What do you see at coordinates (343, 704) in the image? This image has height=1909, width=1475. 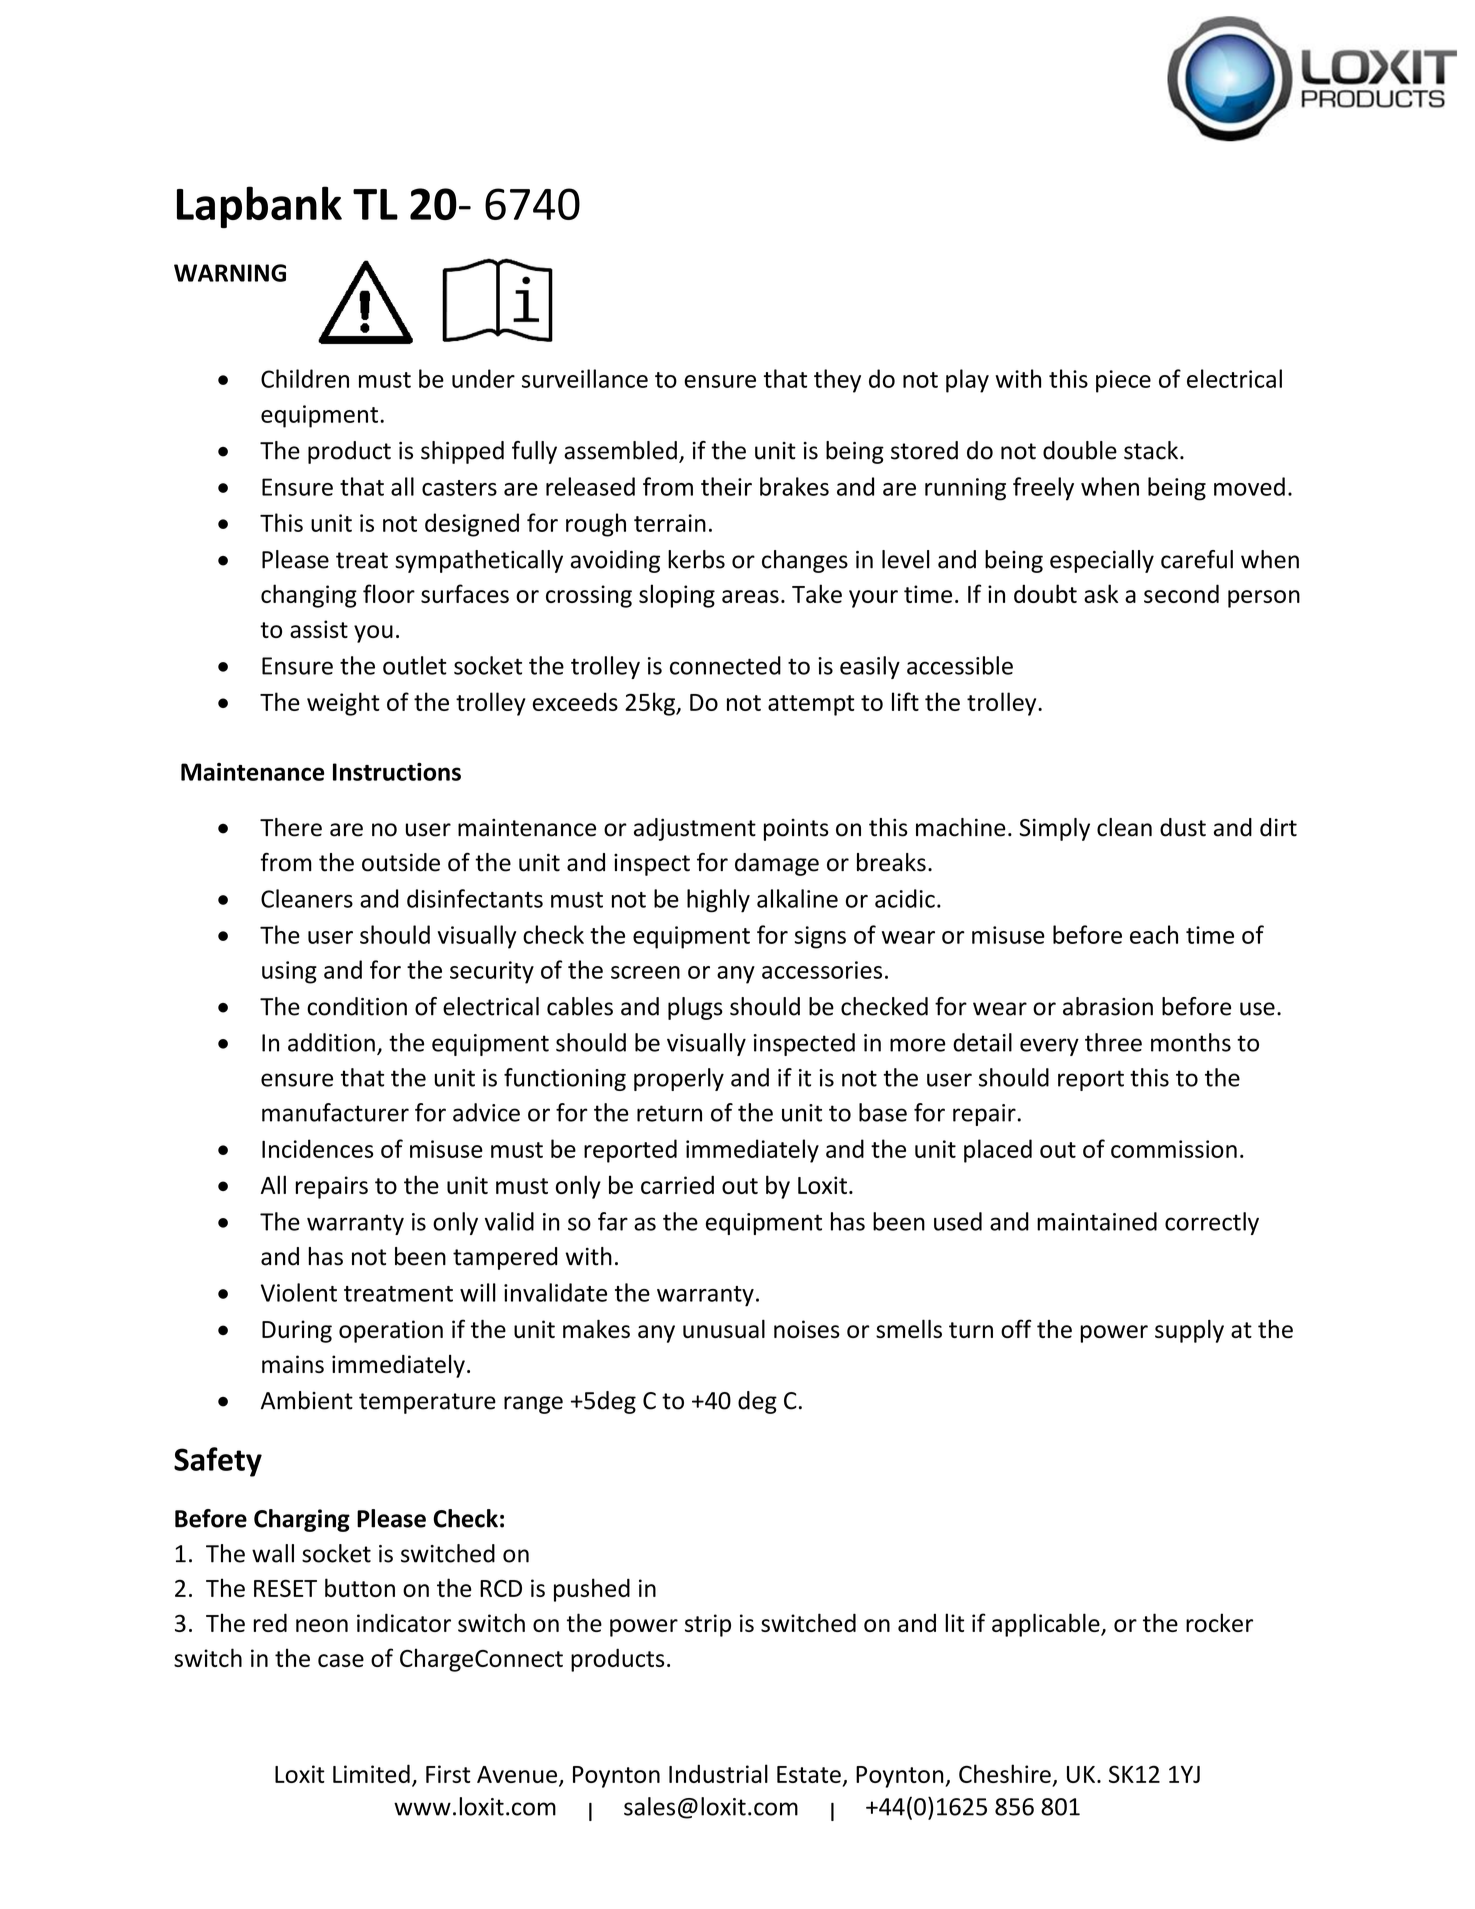 I see `weight` at bounding box center [343, 704].
